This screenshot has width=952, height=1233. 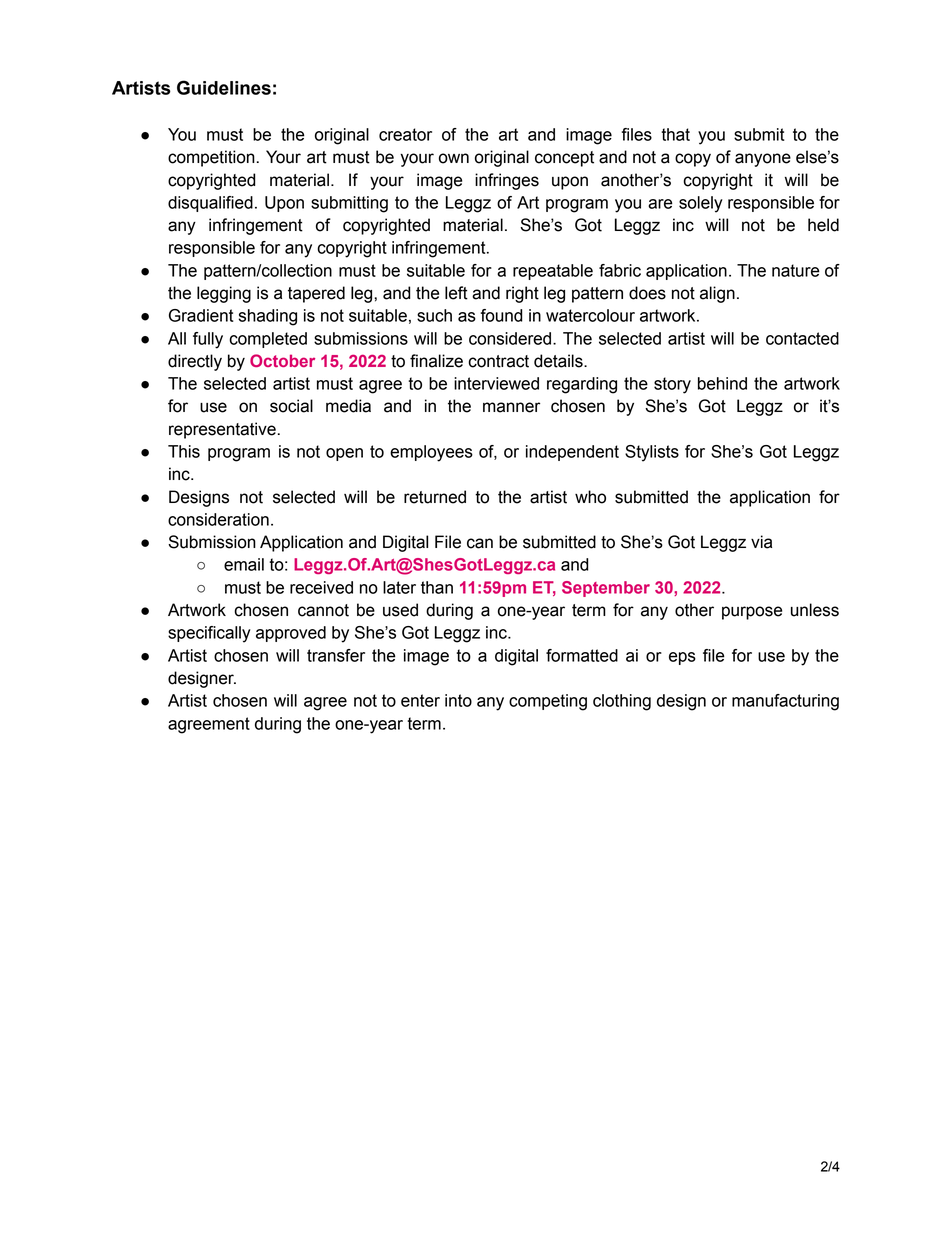 What do you see at coordinates (405, 134) in the screenshot?
I see `creator` at bounding box center [405, 134].
